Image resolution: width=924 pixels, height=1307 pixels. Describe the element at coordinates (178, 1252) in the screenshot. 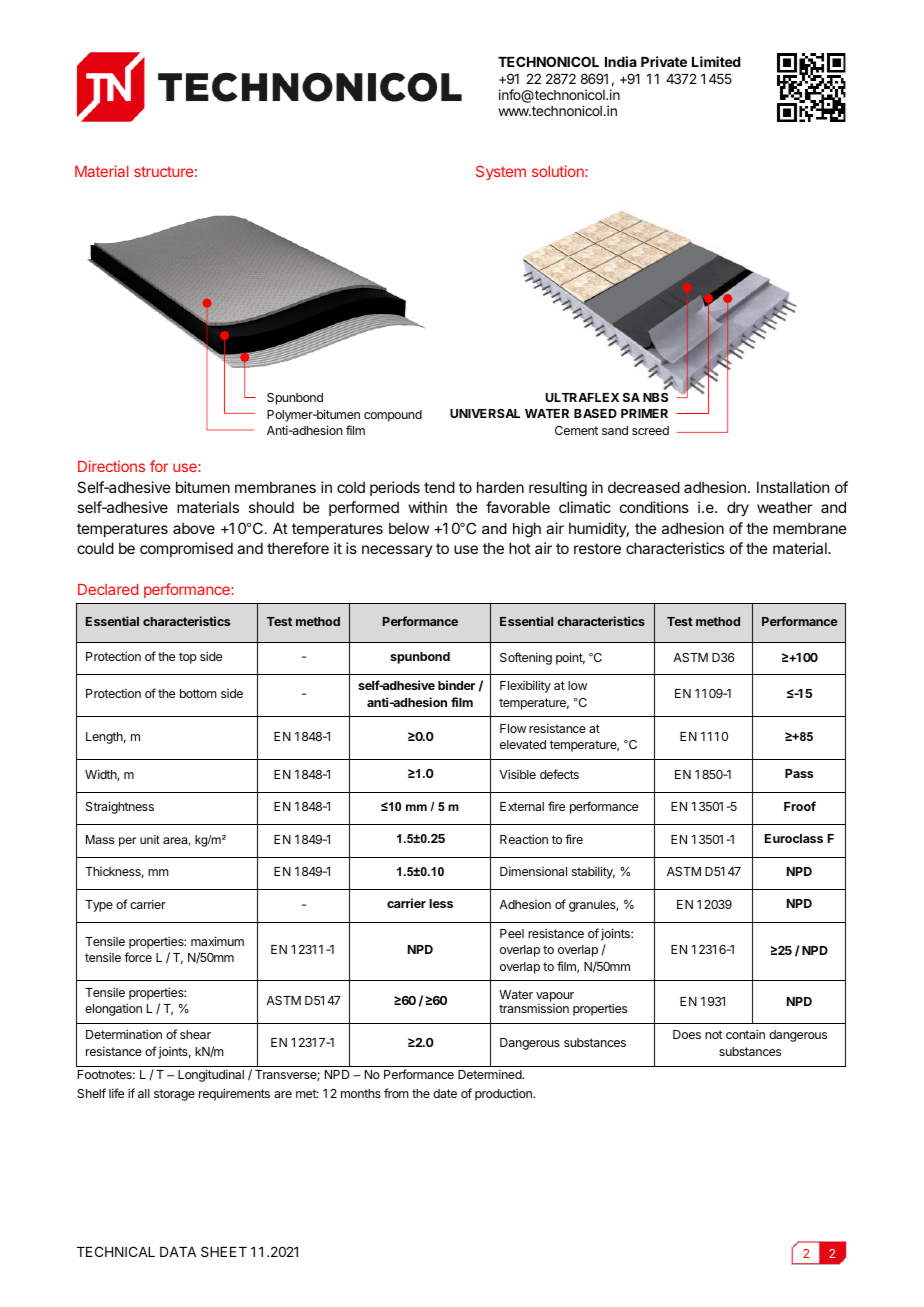

I see `DATA` at that location.
